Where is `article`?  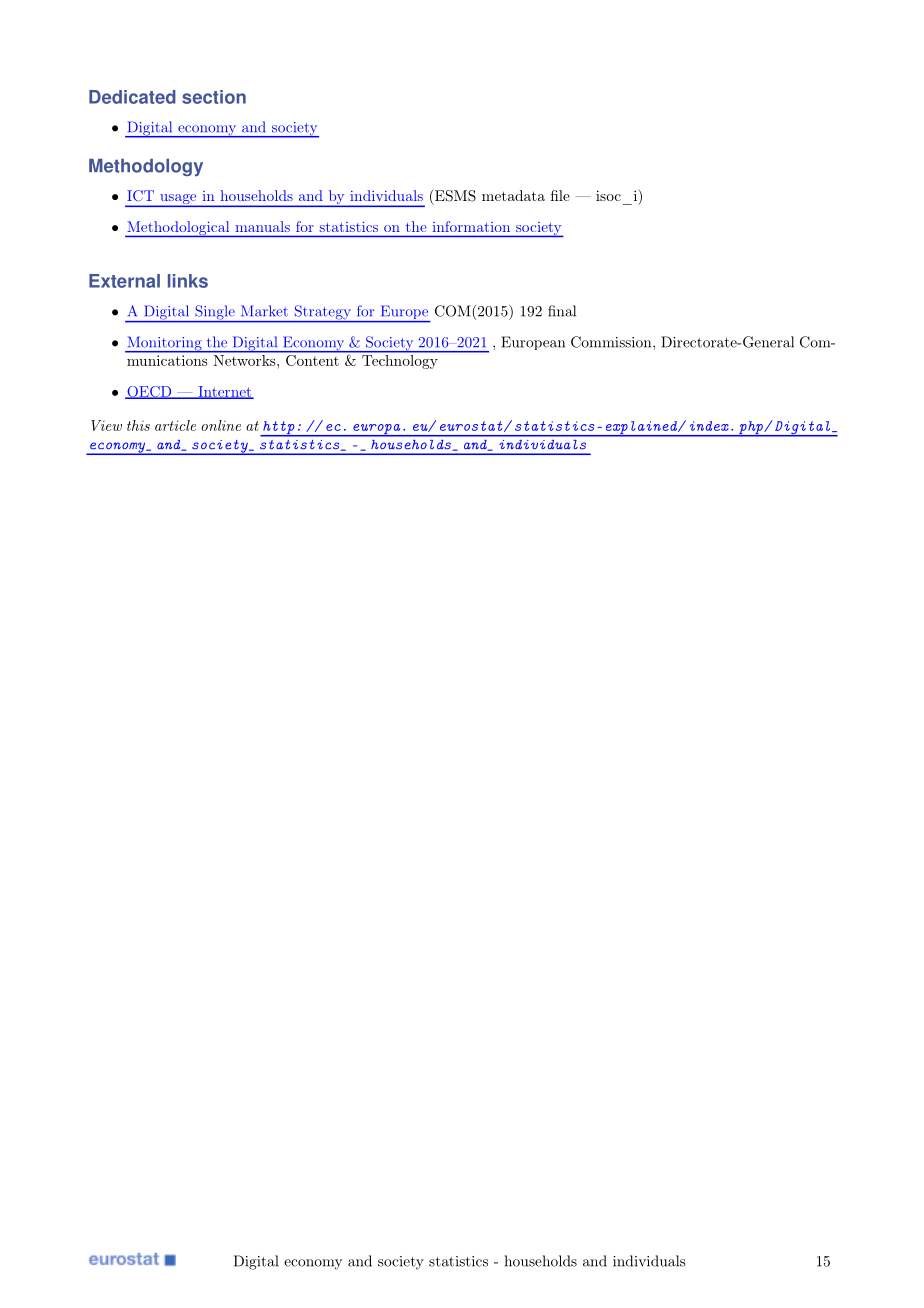 article is located at coordinates (175, 425).
